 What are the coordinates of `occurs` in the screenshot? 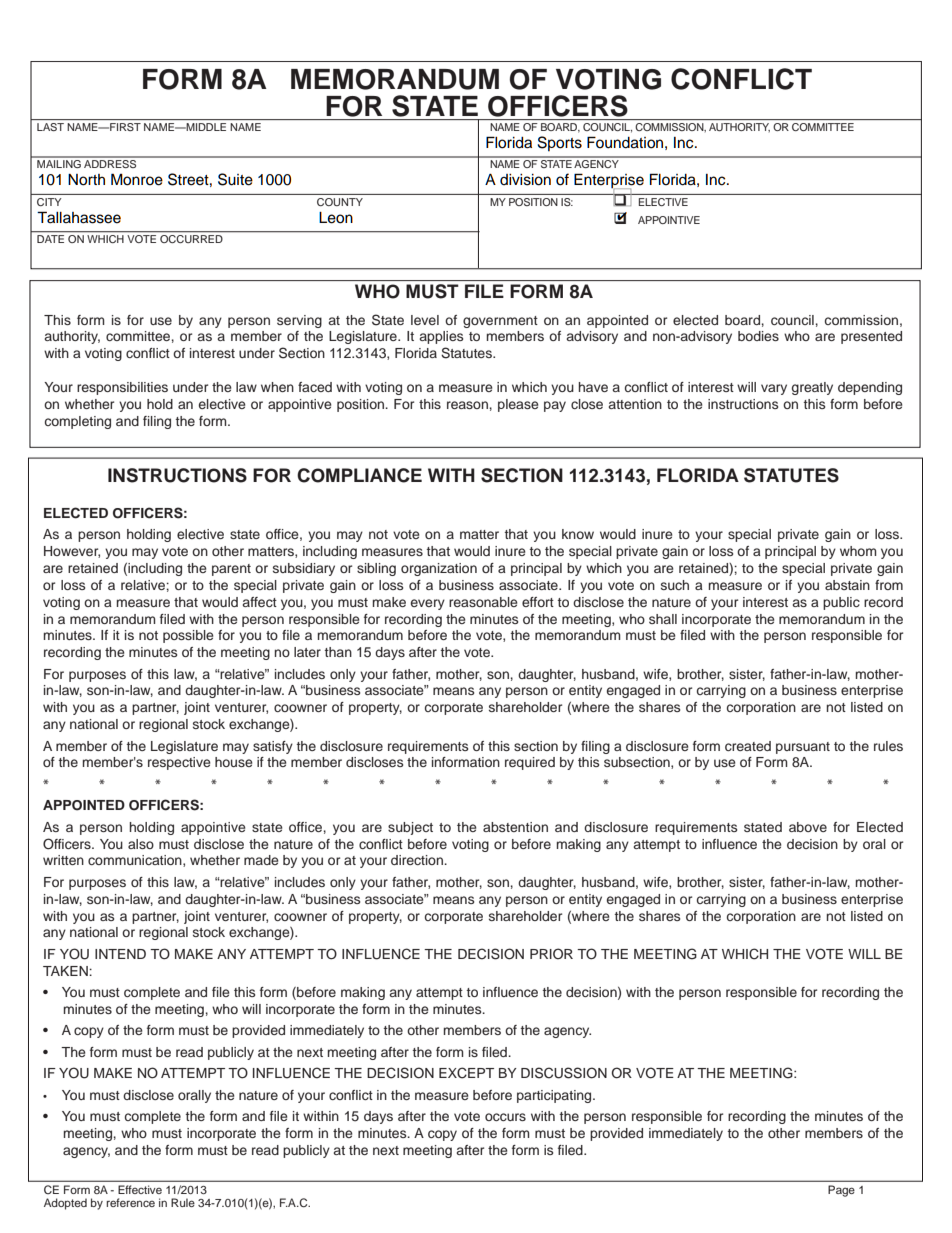 It's located at (505, 1117).
